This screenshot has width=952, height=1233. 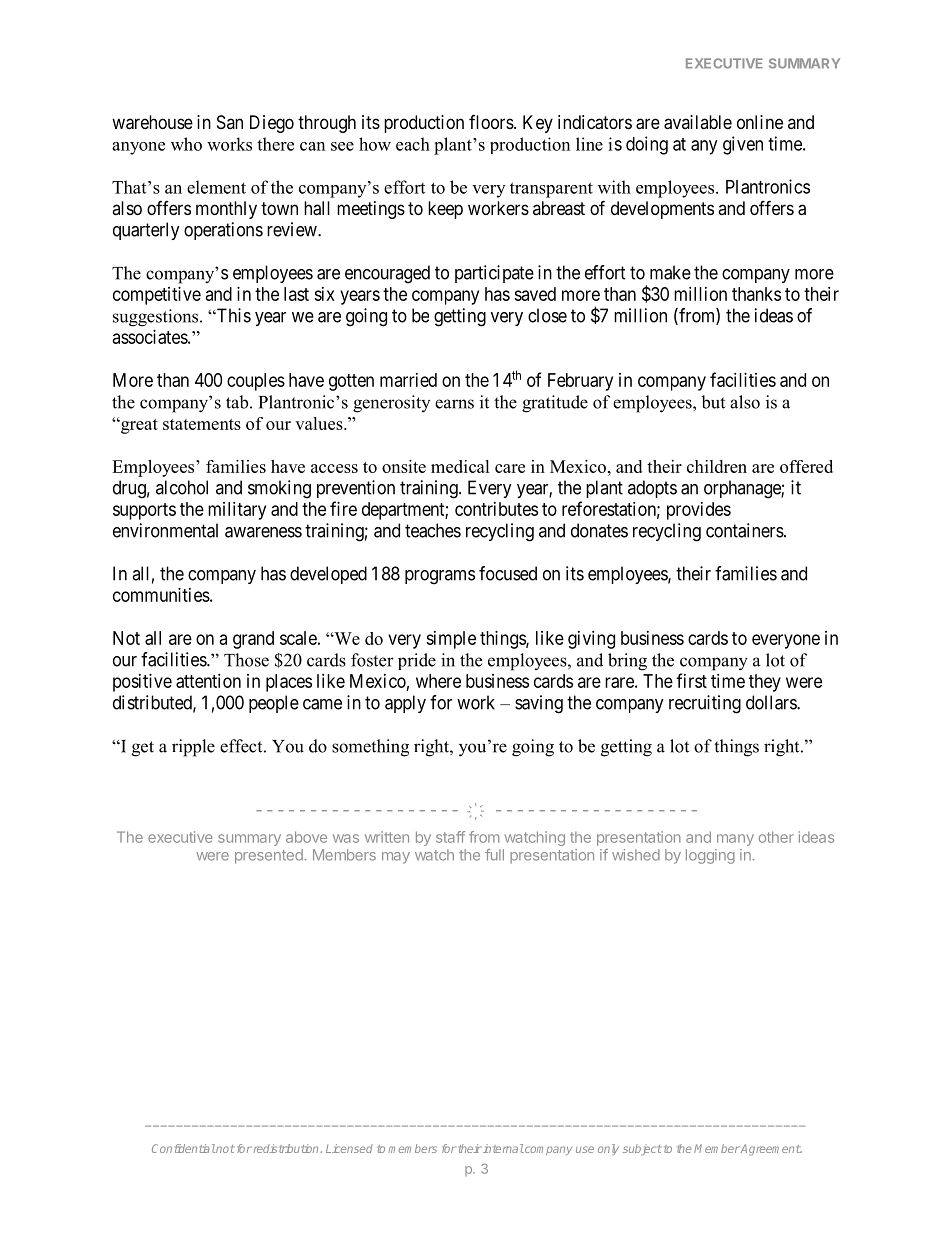 What do you see at coordinates (502, 1148) in the screenshot?
I see `internal` at bounding box center [502, 1148].
